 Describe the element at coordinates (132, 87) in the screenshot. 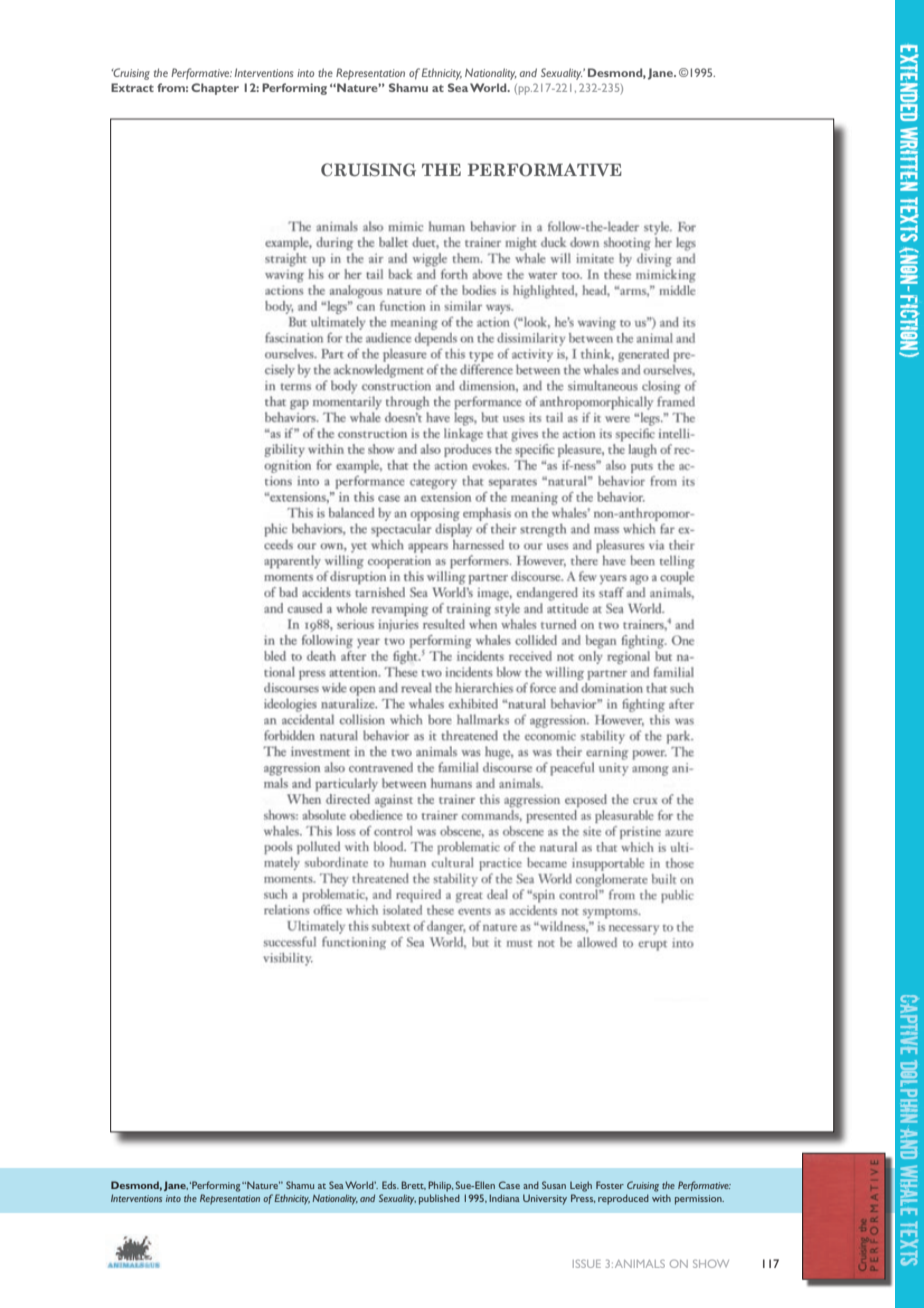

I see `Extract` at that location.
